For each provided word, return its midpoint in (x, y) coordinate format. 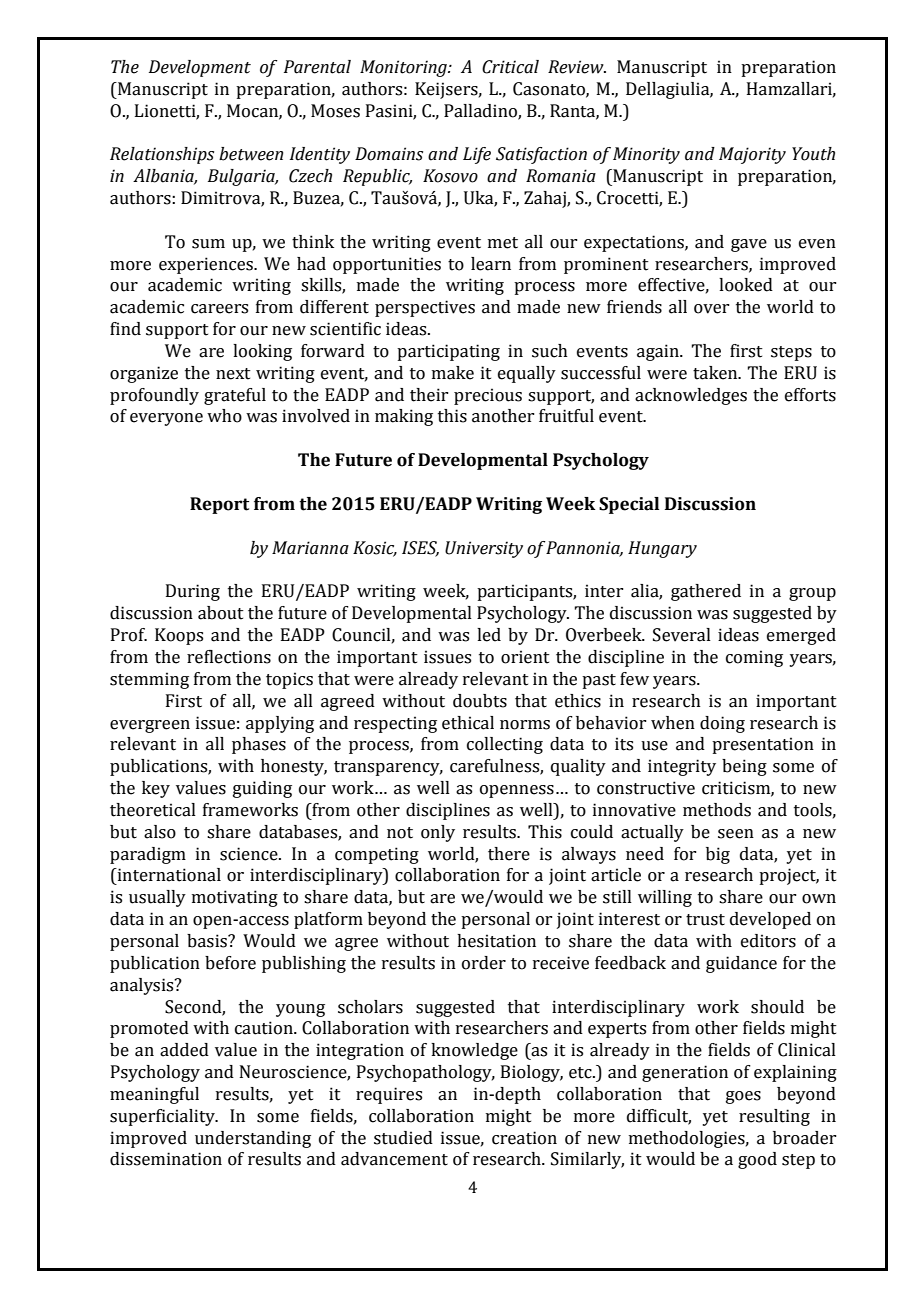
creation (524, 1138)
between (251, 154)
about (221, 613)
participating (448, 352)
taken (716, 373)
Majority (752, 155)
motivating (235, 898)
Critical (510, 67)
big (718, 855)
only (438, 833)
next (233, 374)
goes (743, 1097)
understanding (253, 1139)
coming (754, 658)
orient (525, 657)
